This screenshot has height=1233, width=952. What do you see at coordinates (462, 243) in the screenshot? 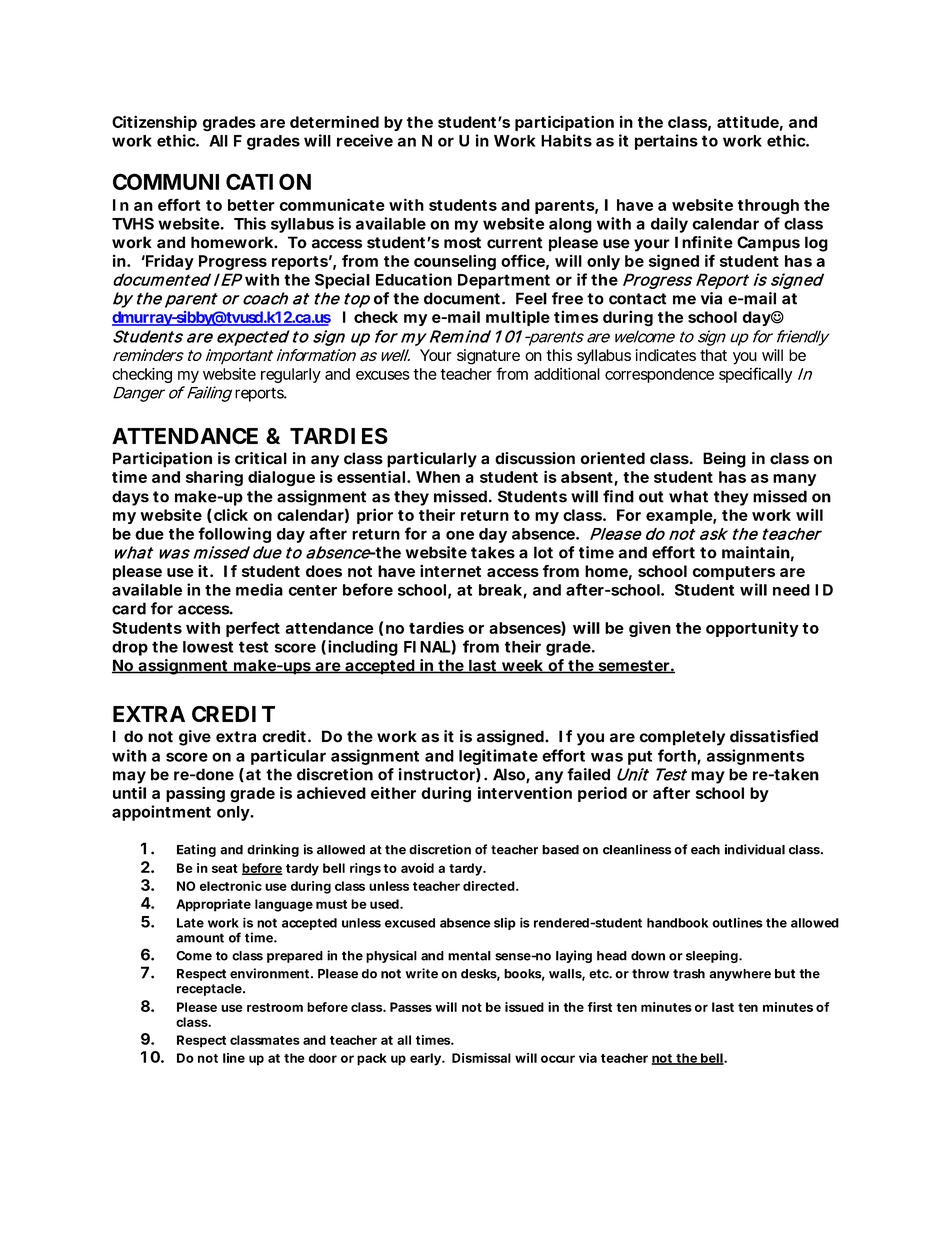
I see `most` at bounding box center [462, 243].
